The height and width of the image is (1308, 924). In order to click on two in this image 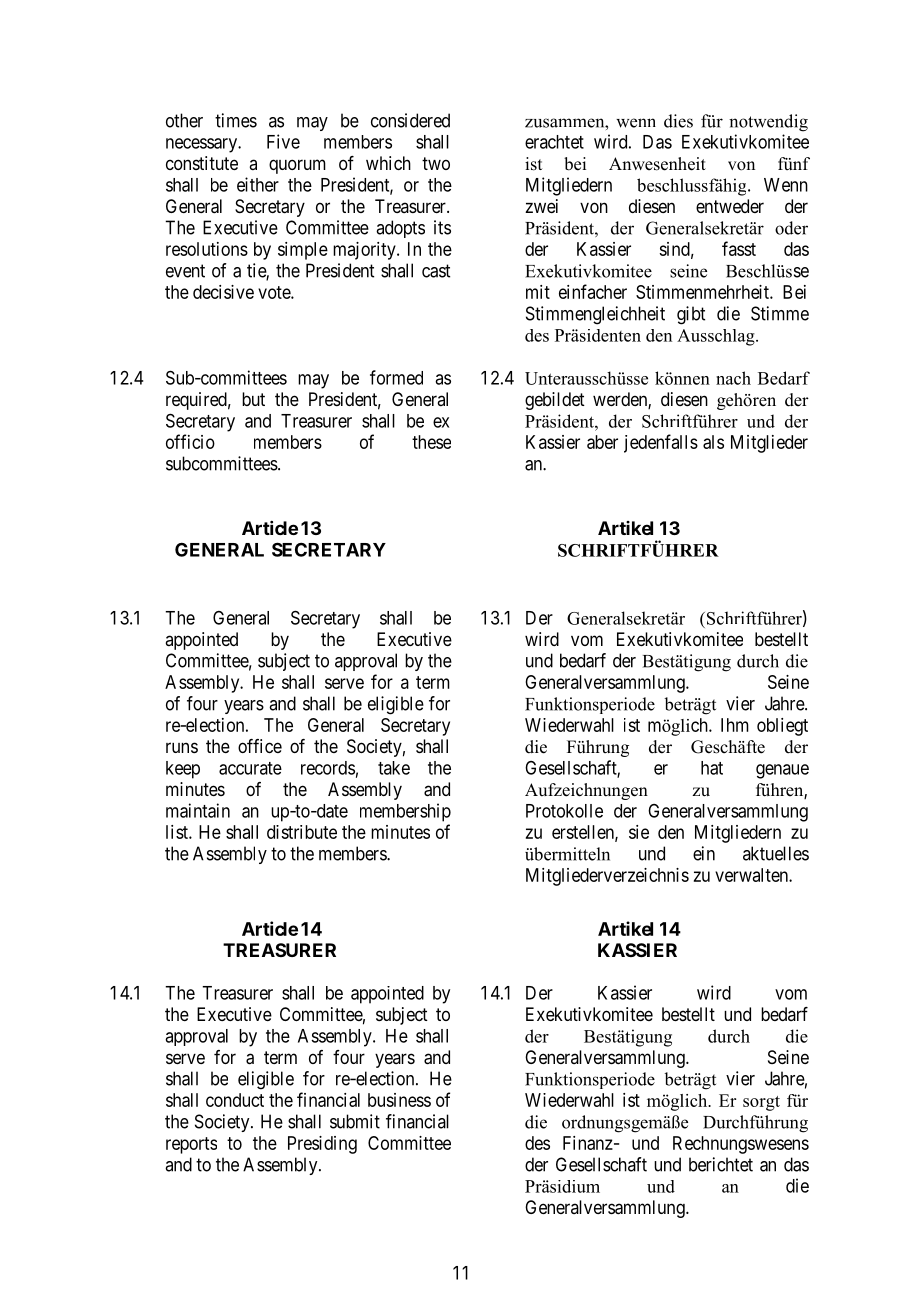, I will do `click(436, 163)`.
